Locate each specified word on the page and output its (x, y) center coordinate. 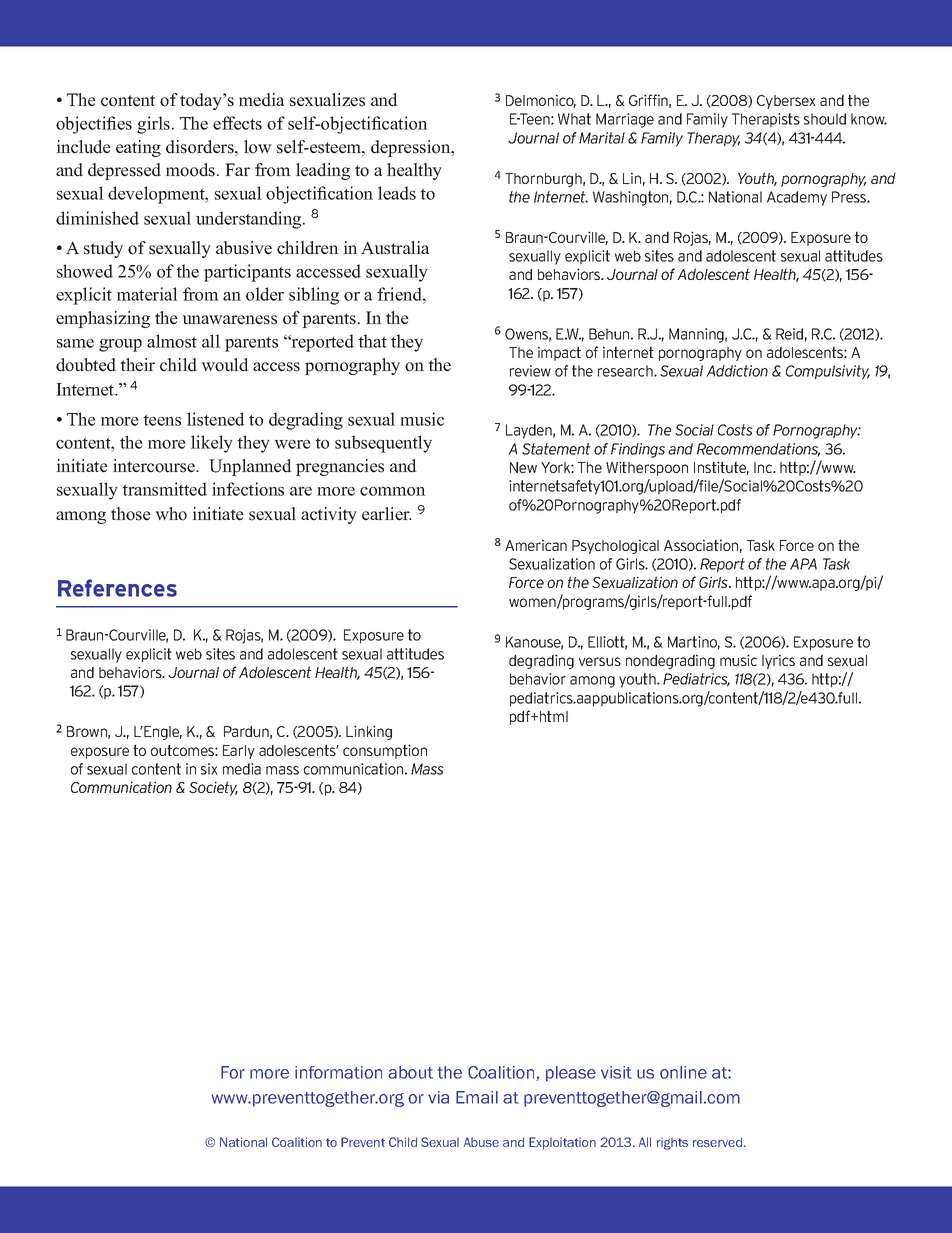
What (574, 119)
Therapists (766, 120)
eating (138, 148)
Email (477, 1097)
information (338, 1072)
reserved (719, 1142)
